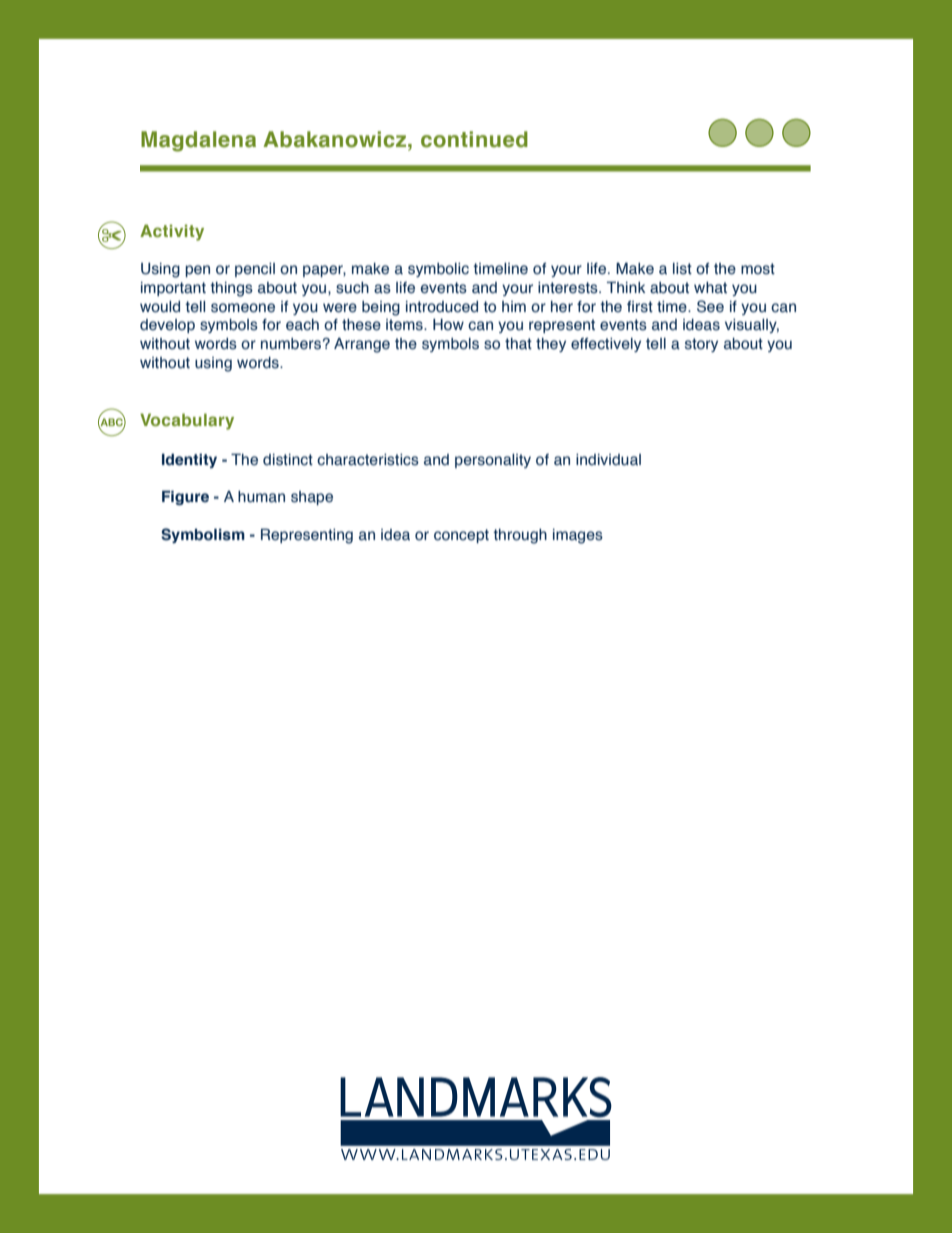 The width and height of the document is (952, 1233). What do you see at coordinates (203, 535) in the document?
I see `Symbolism` at bounding box center [203, 535].
